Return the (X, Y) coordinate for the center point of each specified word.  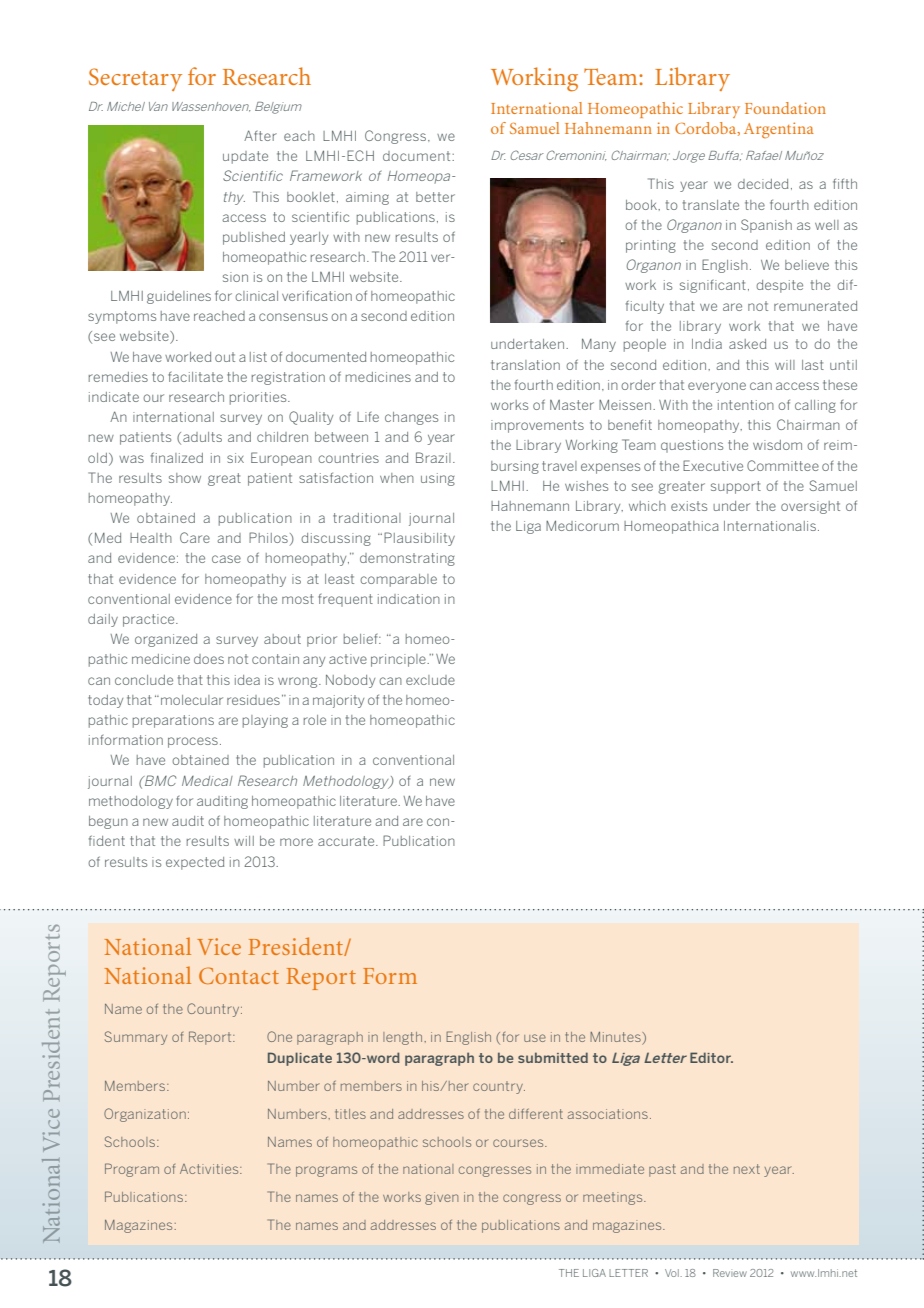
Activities (210, 1169)
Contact (239, 975)
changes (411, 418)
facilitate (195, 377)
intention (746, 405)
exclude (430, 680)
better (435, 197)
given (441, 1198)
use (535, 1038)
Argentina (779, 130)
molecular (192, 700)
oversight (810, 507)
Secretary (135, 79)
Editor (711, 1057)
